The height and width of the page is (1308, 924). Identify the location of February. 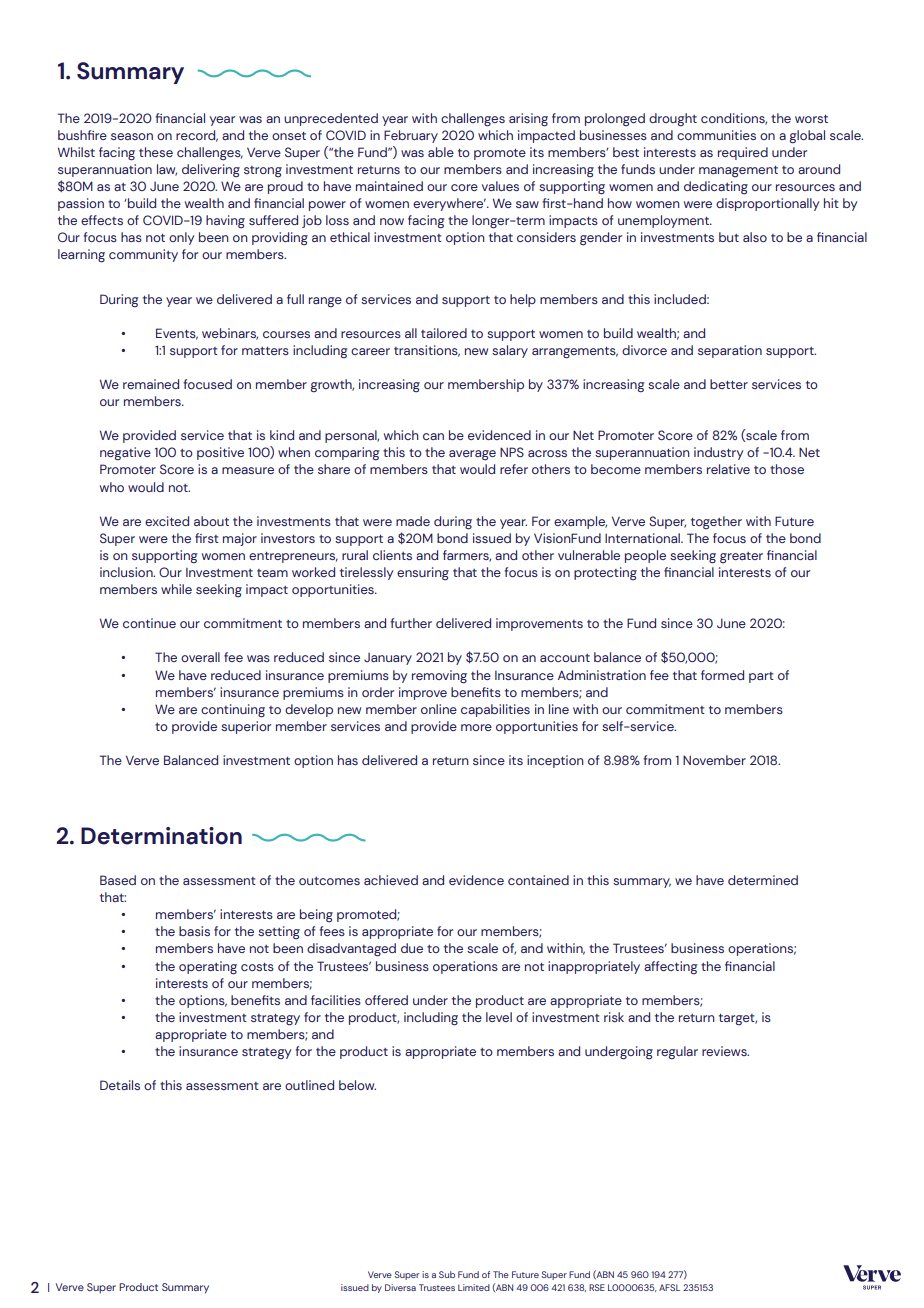
(411, 136).
